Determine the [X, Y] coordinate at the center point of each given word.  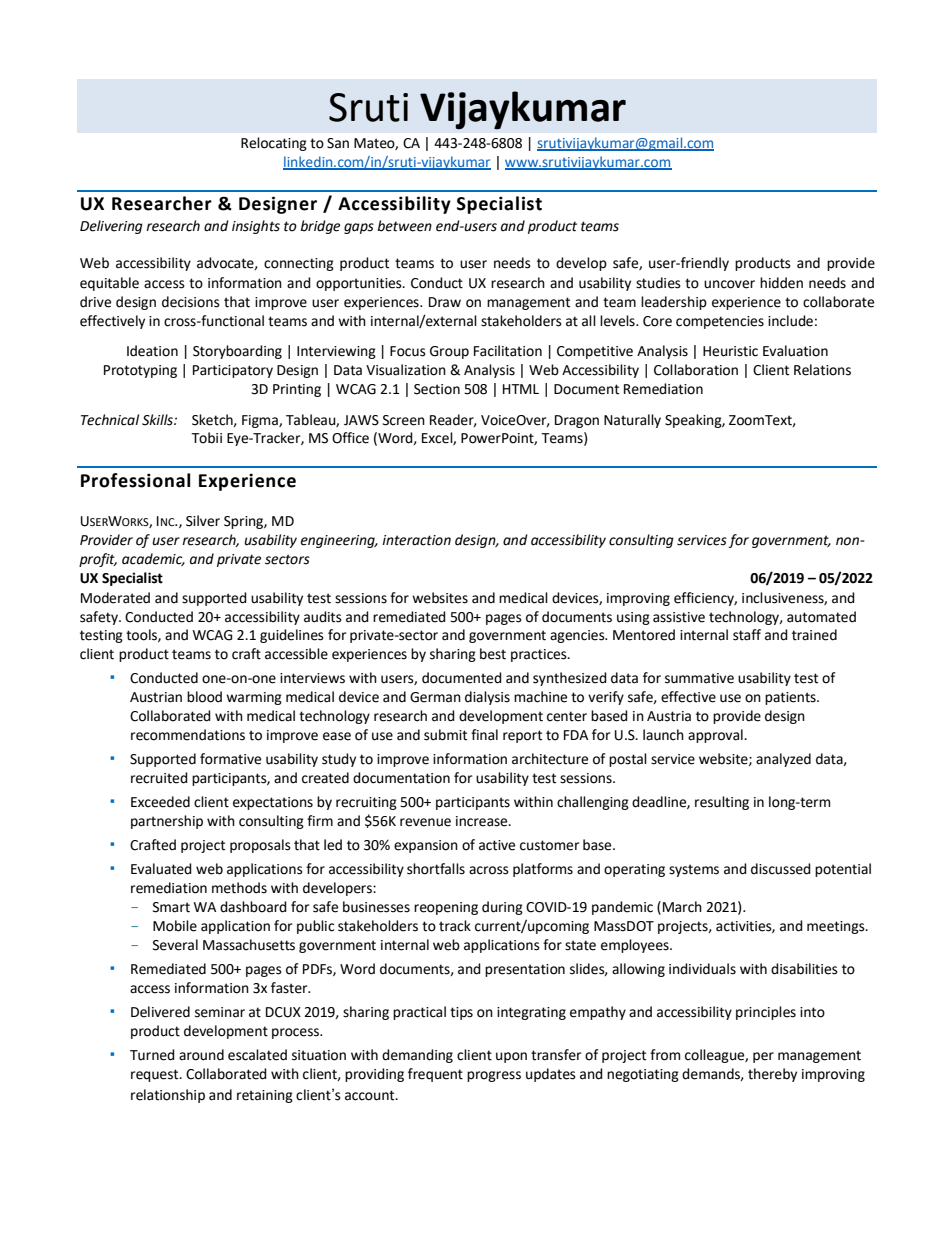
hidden [781, 283]
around [201, 1055]
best [493, 654]
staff [747, 635]
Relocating [274, 144]
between [404, 226]
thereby [772, 1075]
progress [494, 1076]
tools [142, 635]
